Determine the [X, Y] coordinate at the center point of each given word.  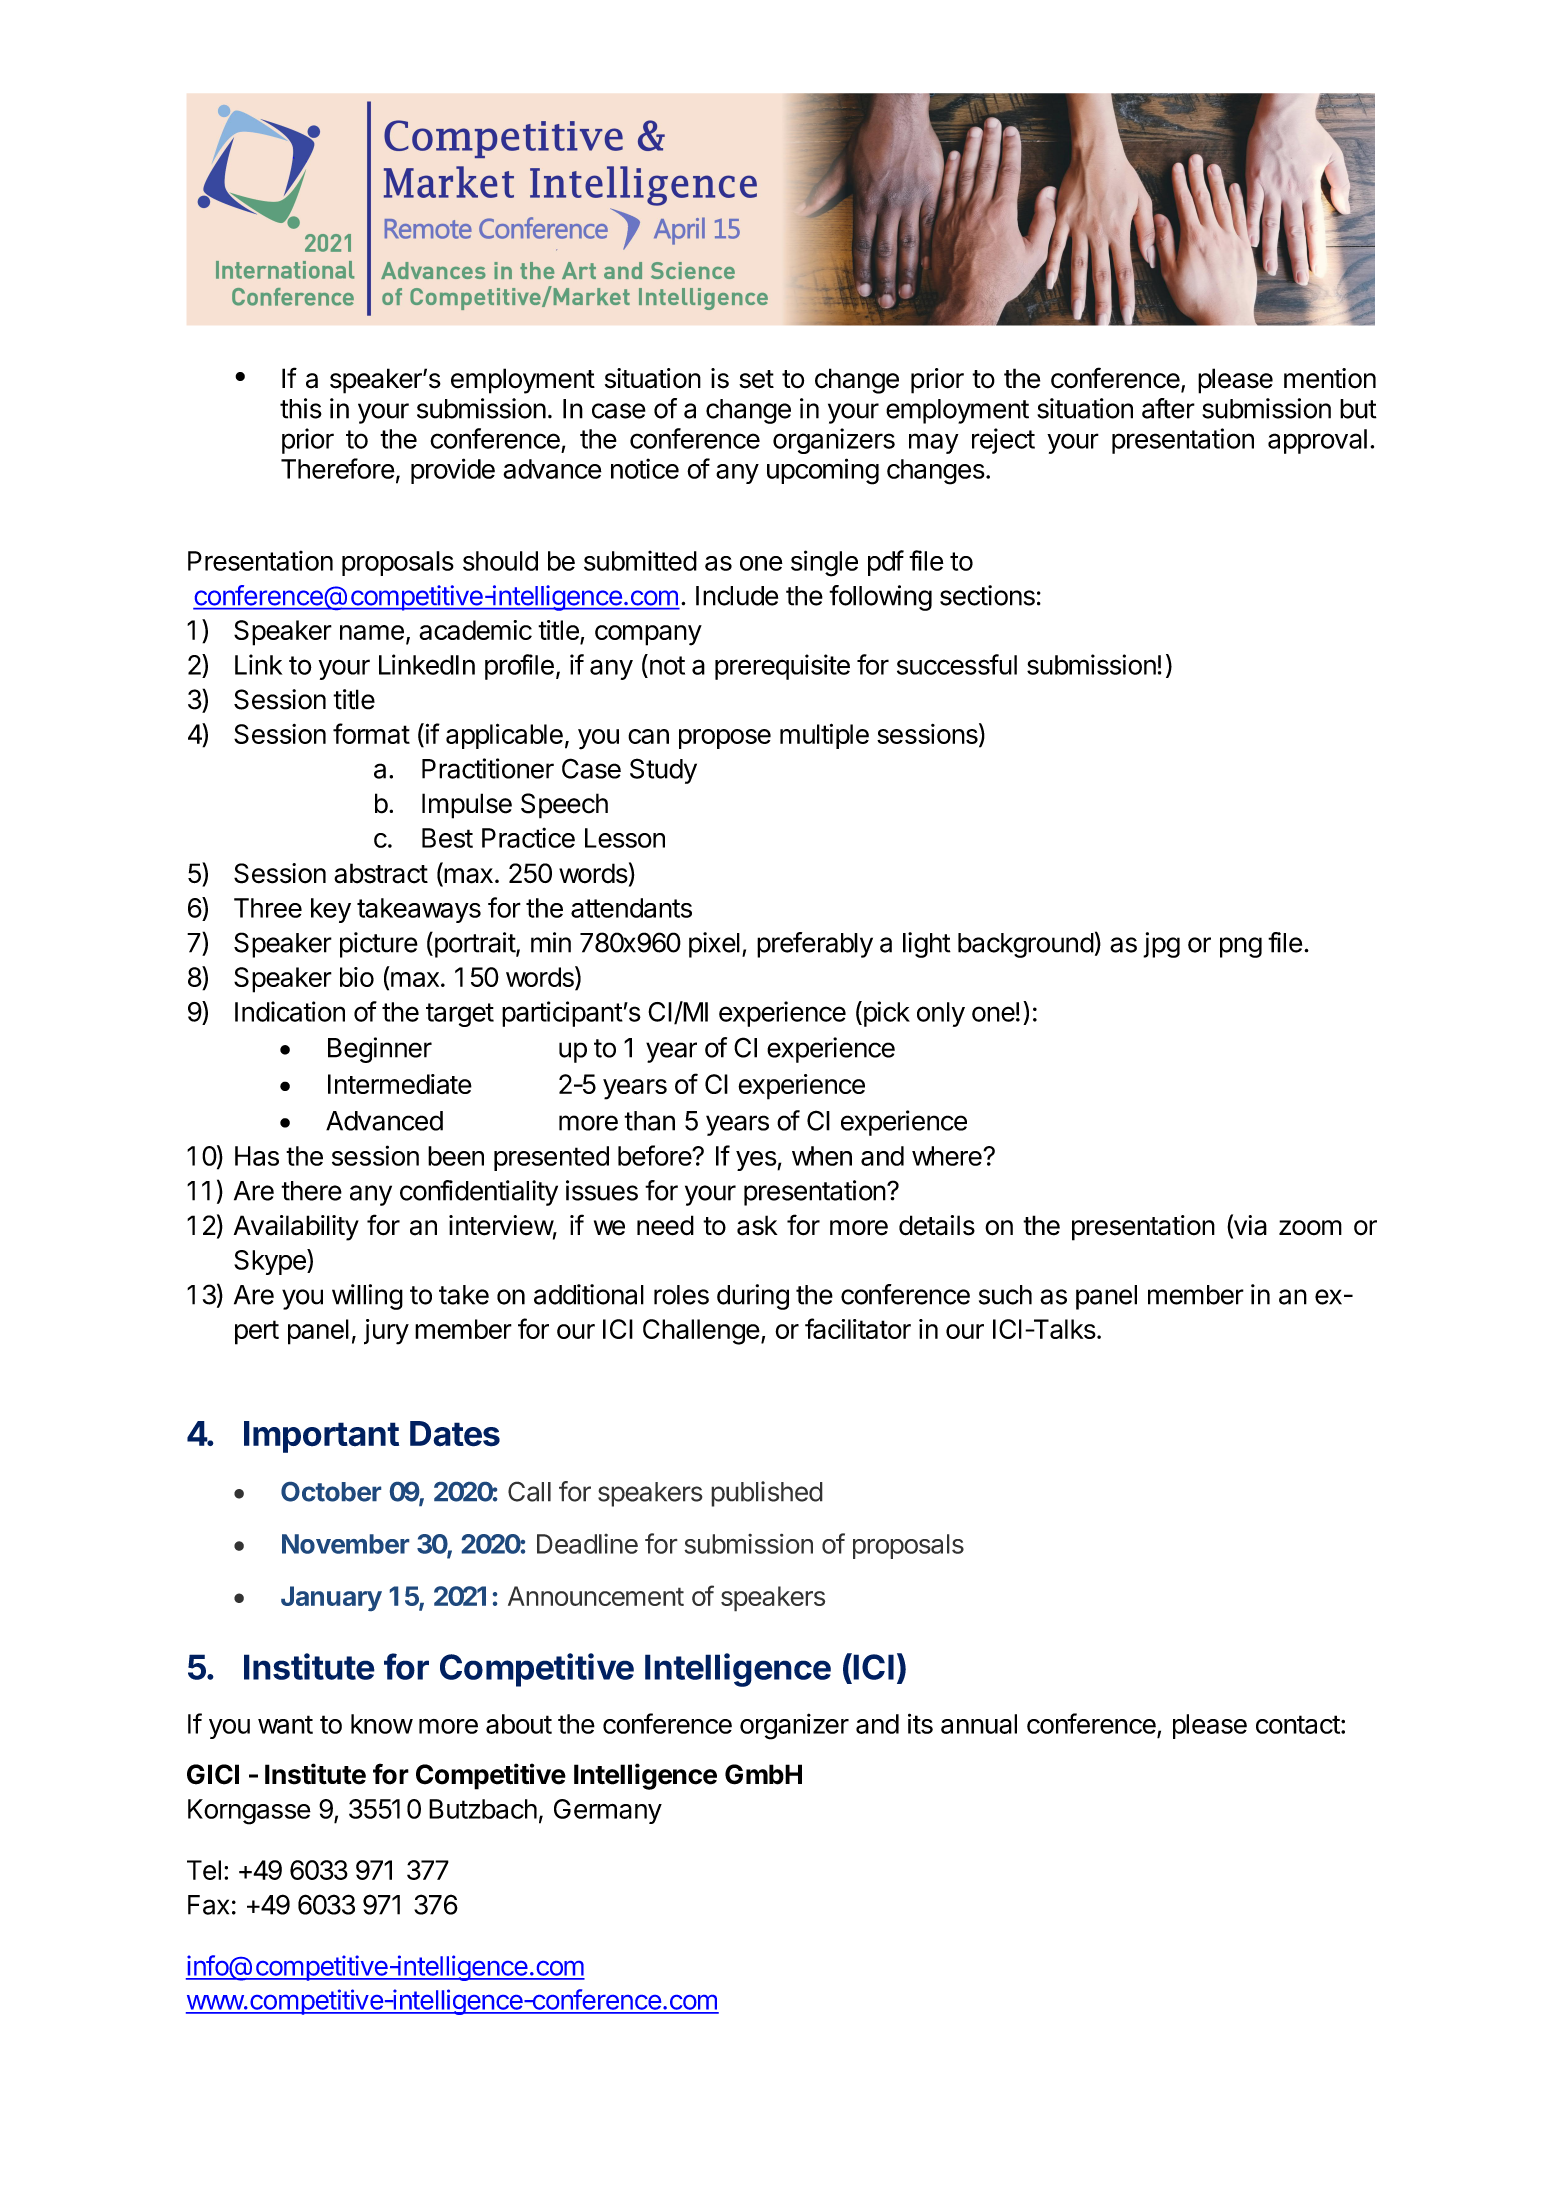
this [301, 408]
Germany [608, 1811]
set [756, 379]
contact [1298, 1724]
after [1168, 408]
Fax [208, 1905]
